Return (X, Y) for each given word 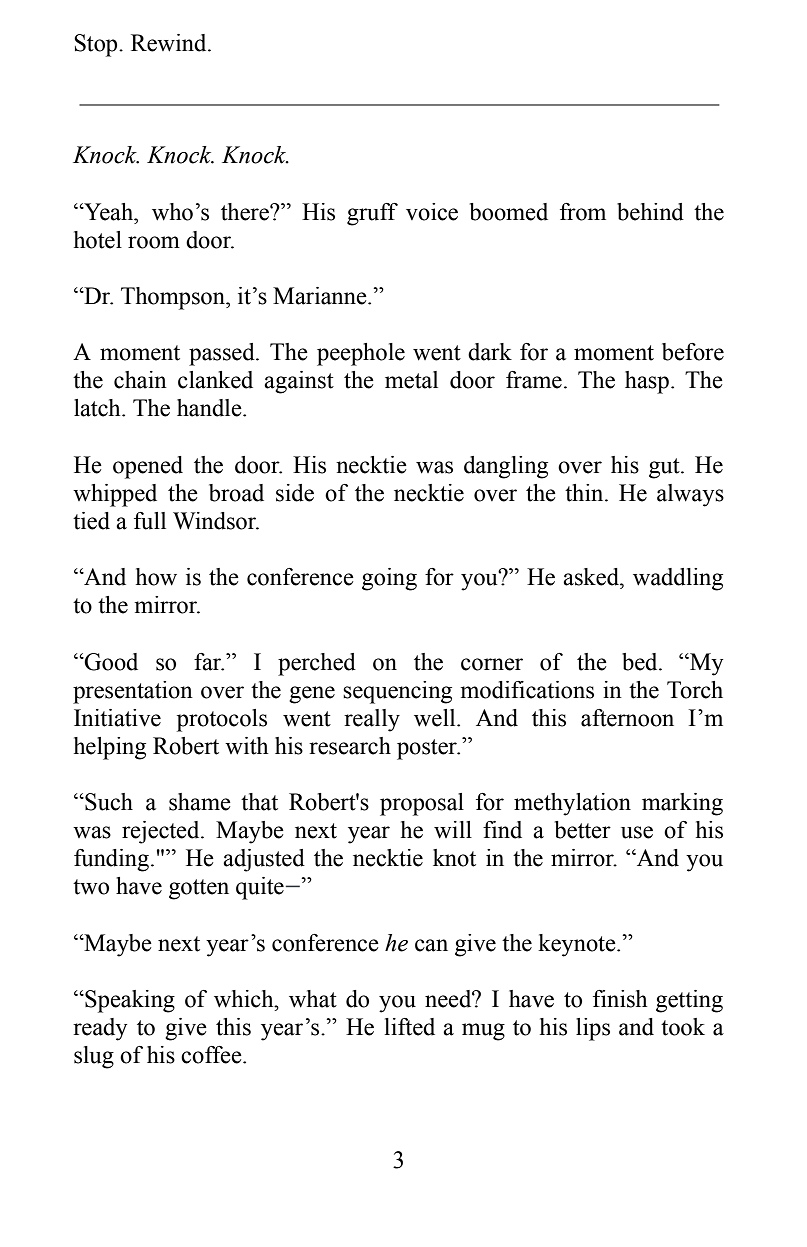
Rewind (170, 43)
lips (593, 1029)
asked (592, 577)
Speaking (129, 1001)
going (389, 579)
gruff (372, 214)
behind (650, 212)
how (156, 577)
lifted (410, 1027)
